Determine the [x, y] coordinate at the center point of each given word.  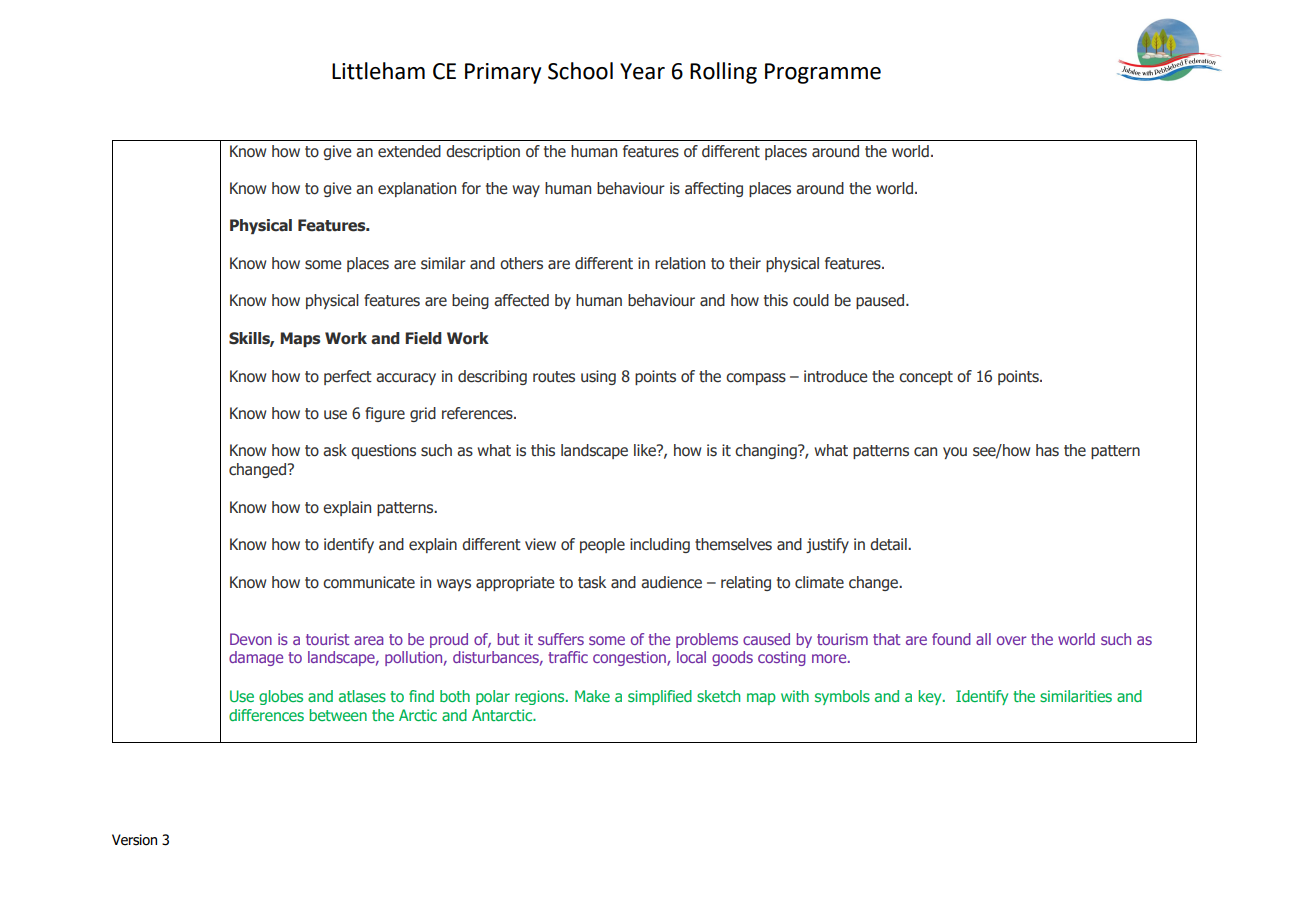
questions [383, 451]
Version [134, 840]
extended [409, 151]
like [646, 450]
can [925, 452]
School [580, 71]
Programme [823, 73]
